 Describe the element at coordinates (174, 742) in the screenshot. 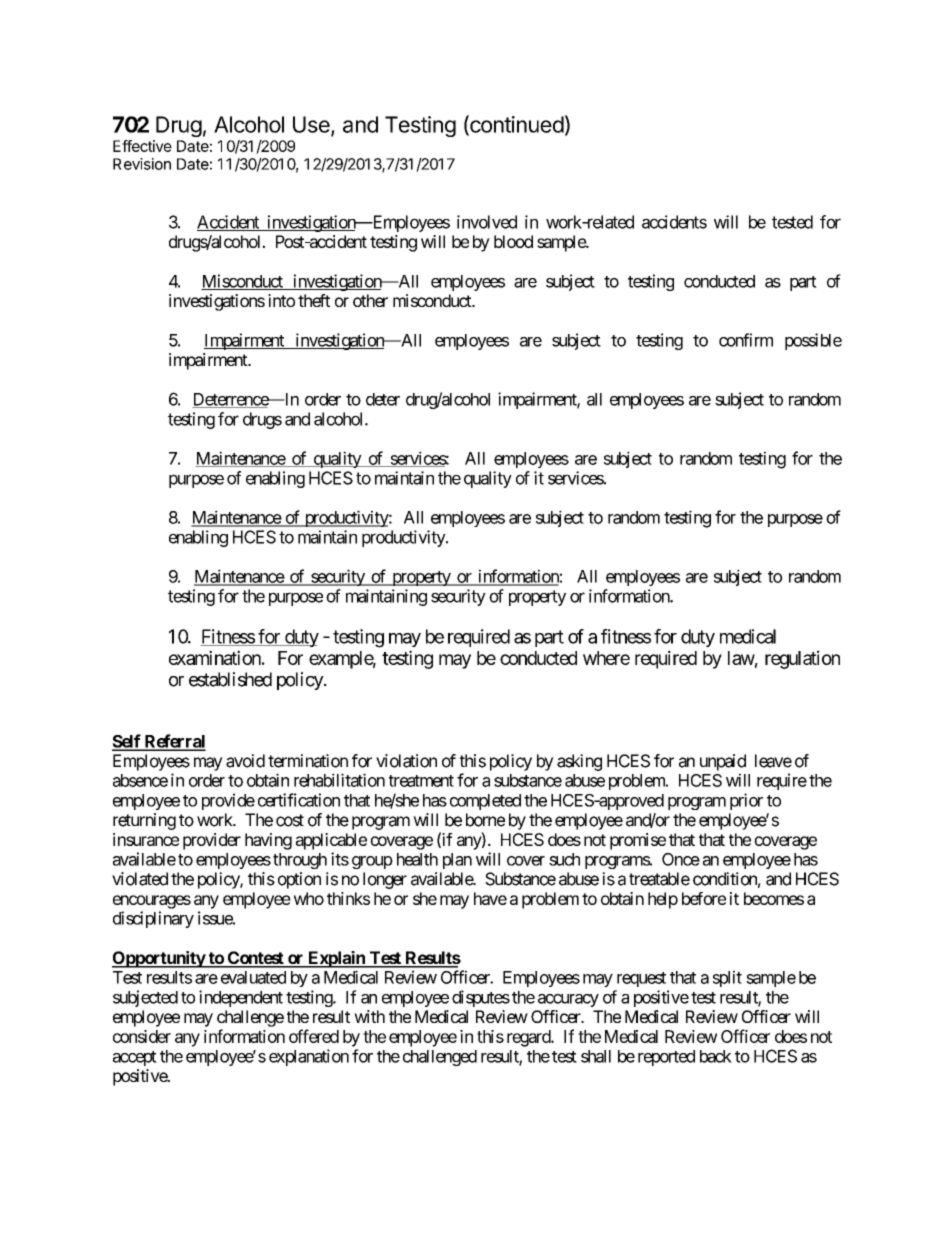

I see `Referral` at that location.
